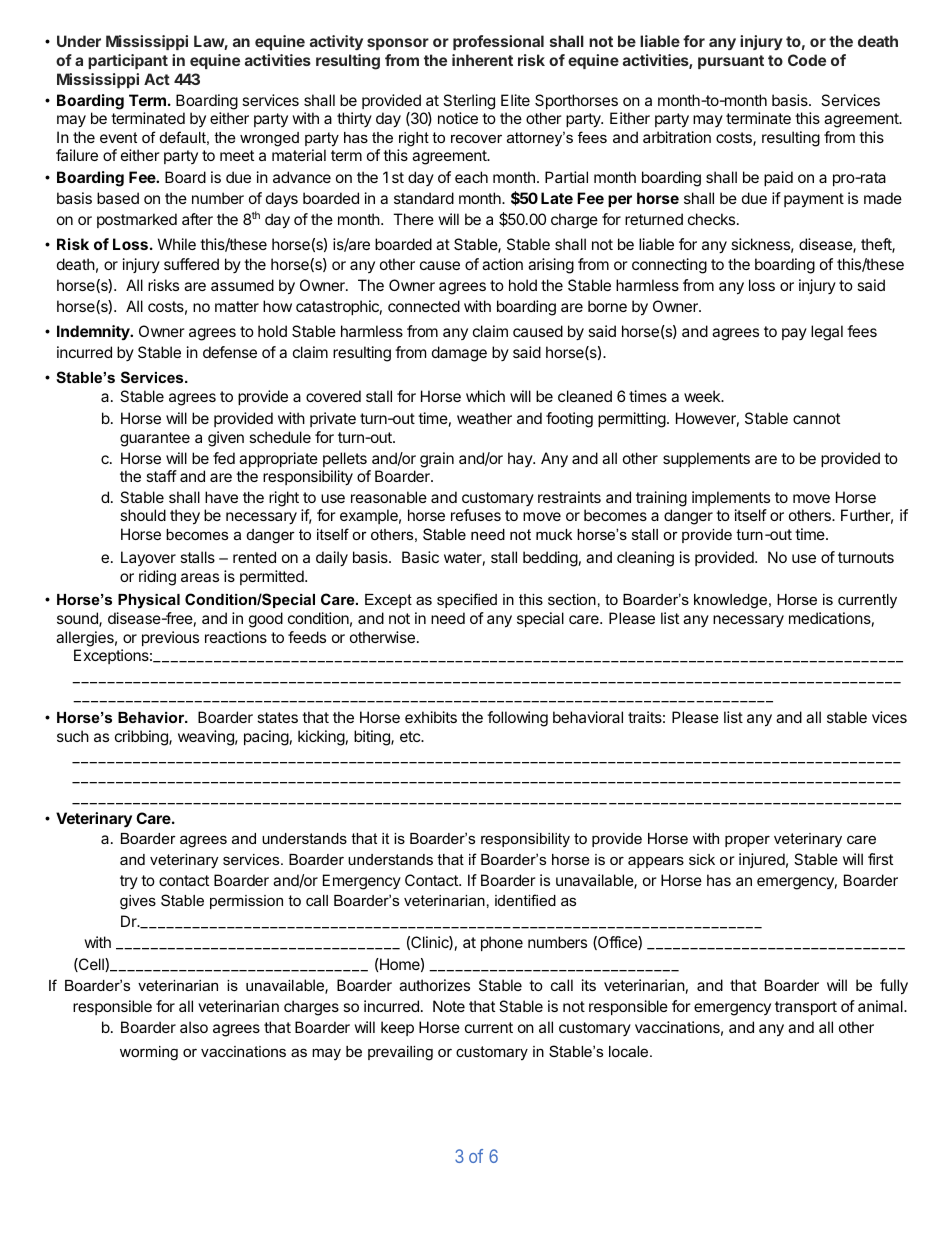 The height and width of the image is (1233, 952). I want to click on connected, so click(424, 306).
